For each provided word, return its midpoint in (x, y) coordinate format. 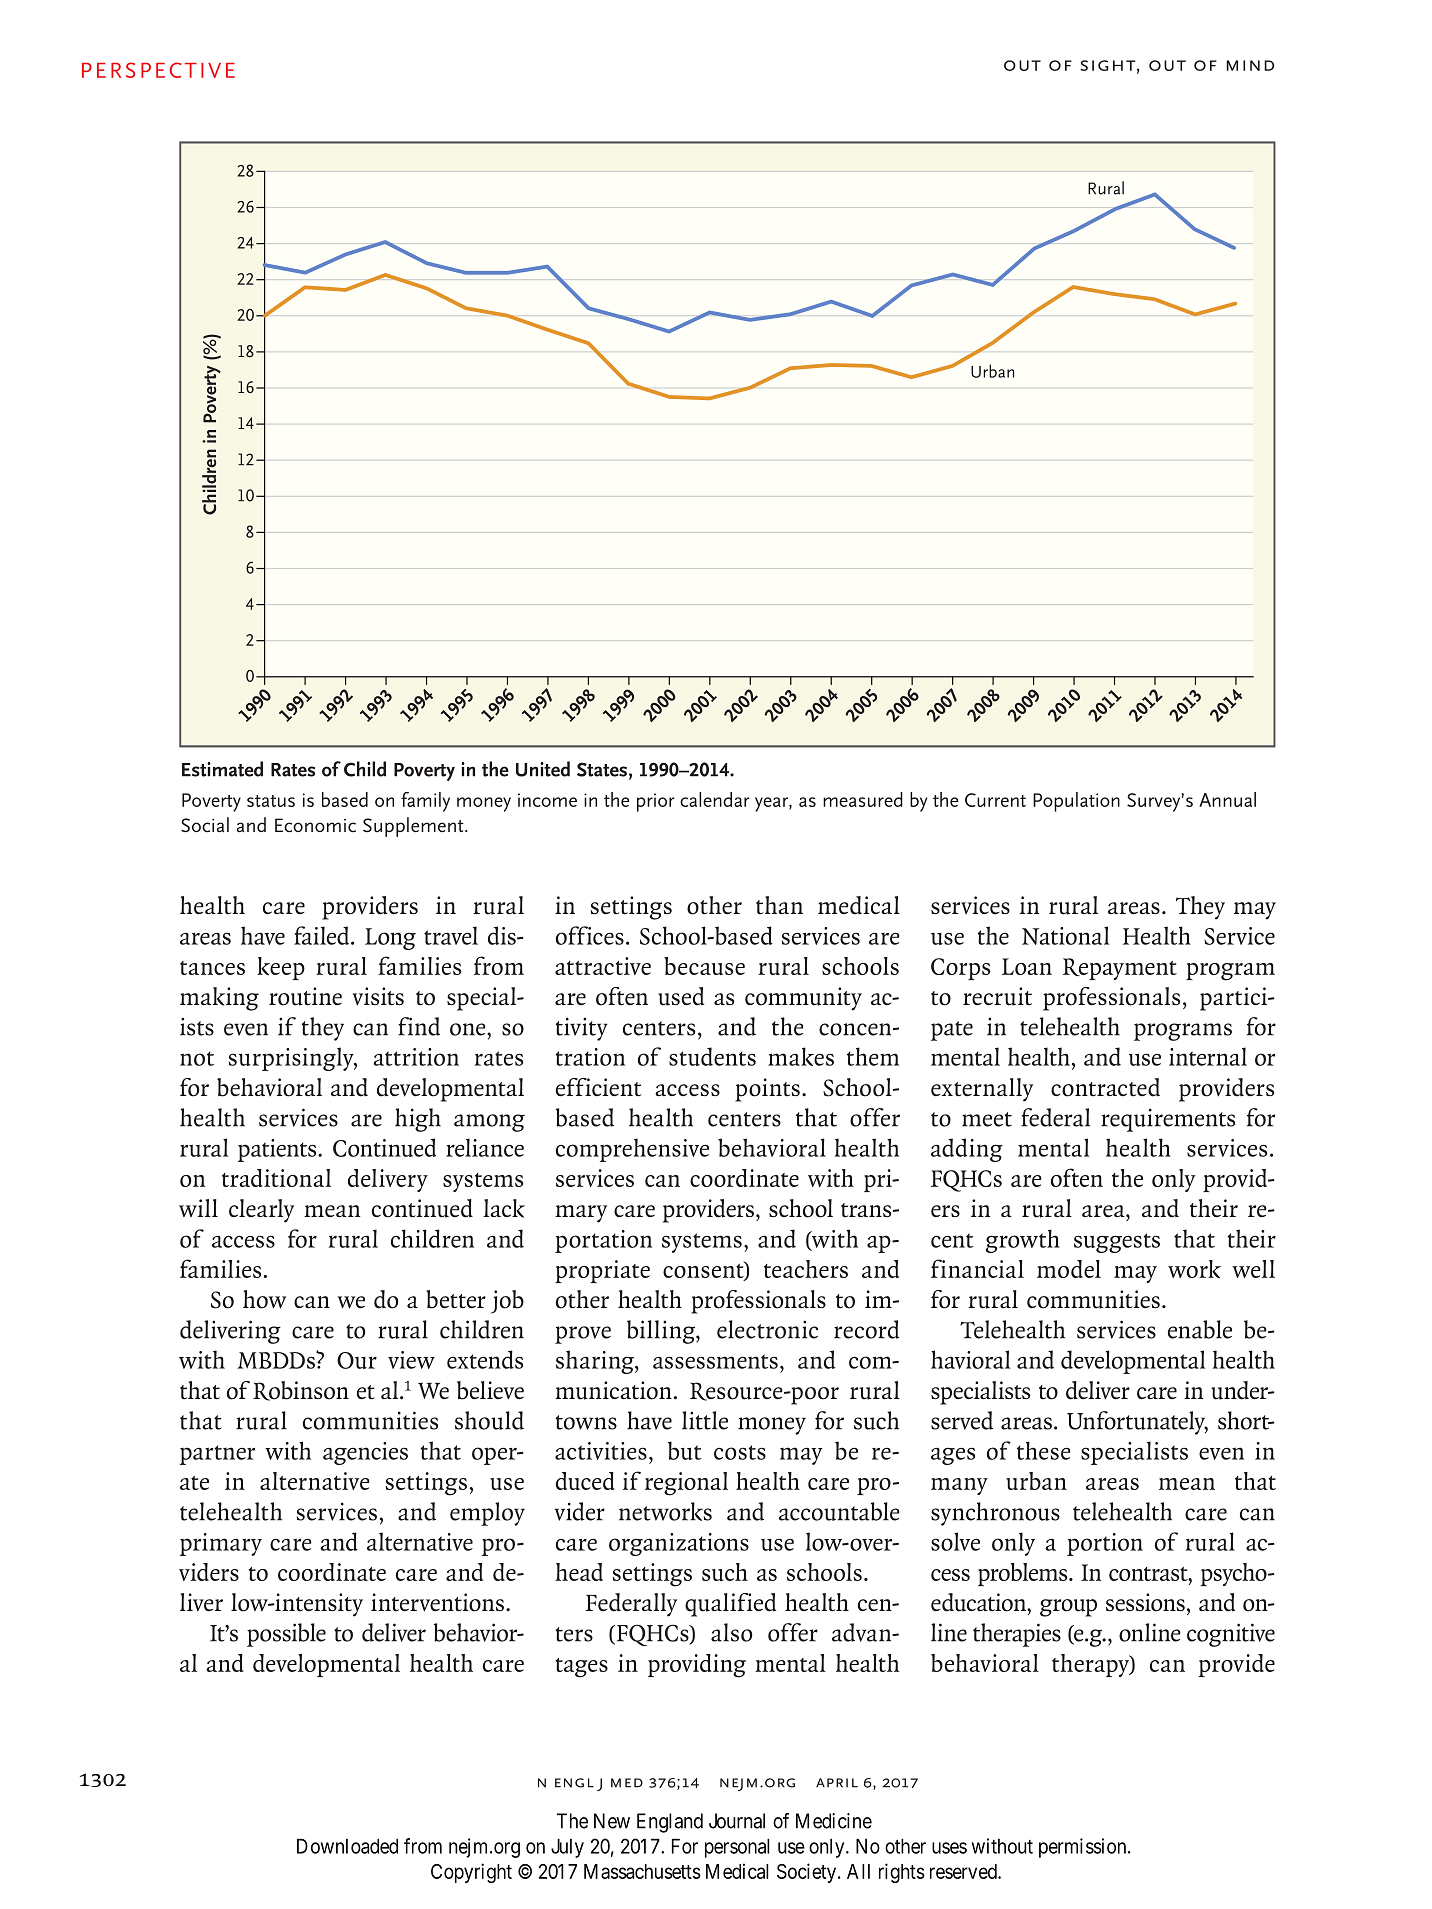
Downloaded (347, 1846)
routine (305, 996)
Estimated (222, 769)
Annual (1227, 799)
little (705, 1420)
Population (1076, 802)
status (271, 801)
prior (656, 802)
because (704, 966)
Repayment (1120, 969)
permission (1084, 1848)
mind (1250, 65)
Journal (737, 1821)
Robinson (301, 1391)
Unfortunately (1137, 1423)
